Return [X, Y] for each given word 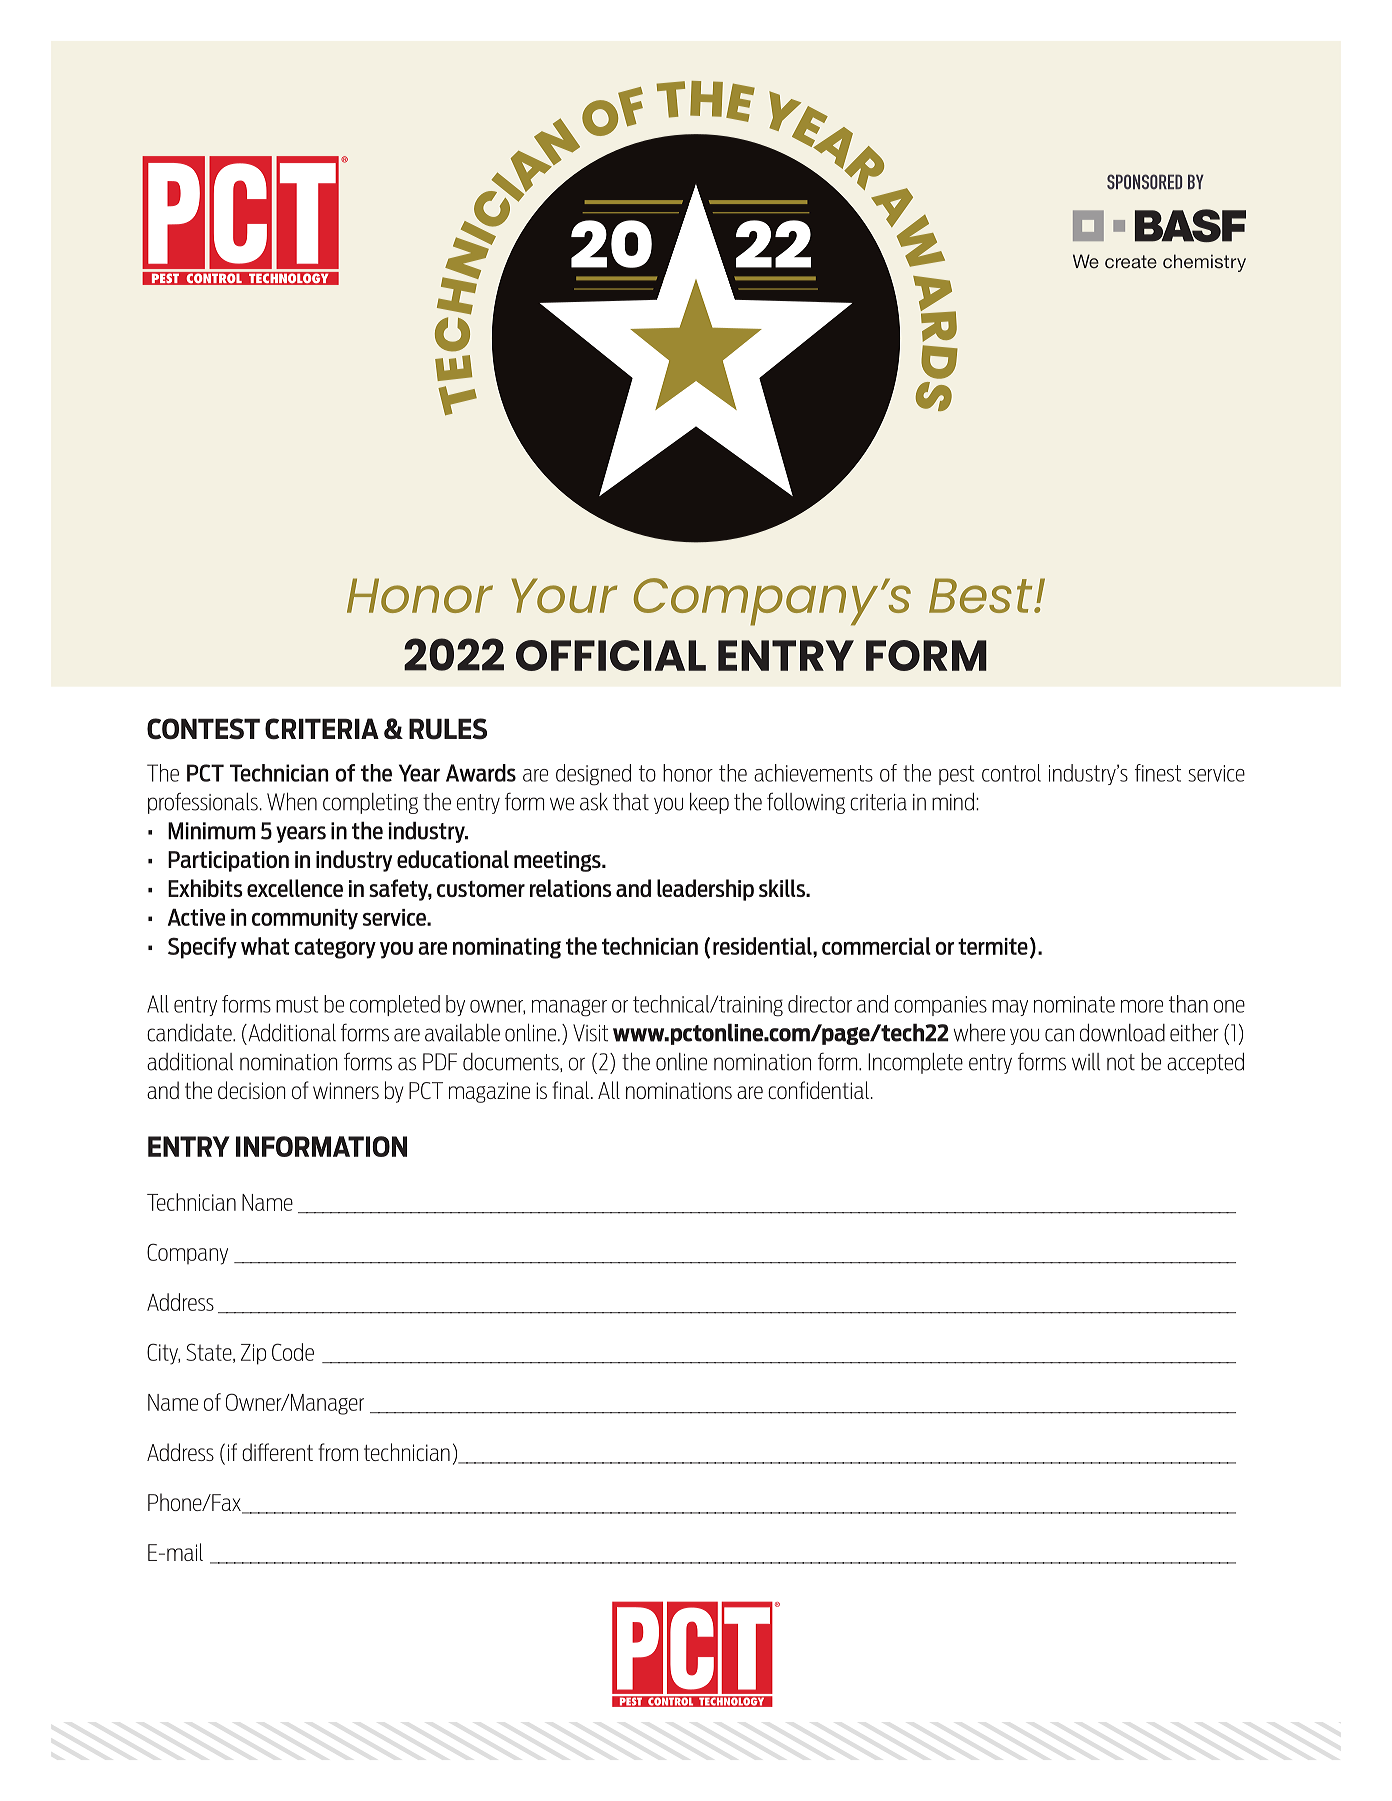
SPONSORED [1144, 182]
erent [291, 1453]
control [1011, 773]
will [1086, 1062]
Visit [590, 1033]
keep [709, 803]
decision [251, 1090]
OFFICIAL [611, 655]
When [292, 801]
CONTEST [203, 729]
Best [982, 595]
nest [1163, 773]
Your [564, 595]
